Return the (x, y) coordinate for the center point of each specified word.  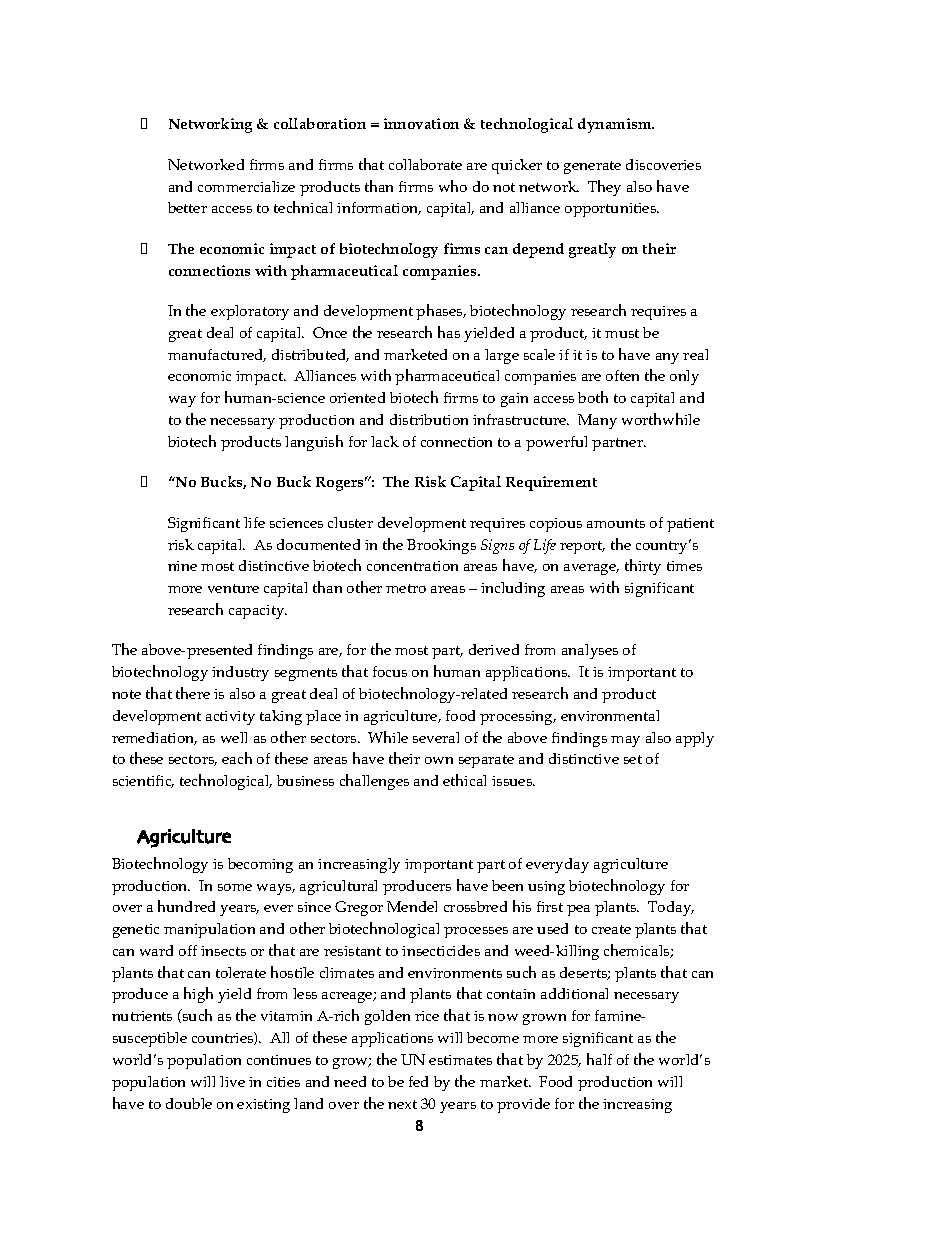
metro (406, 588)
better (187, 207)
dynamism (616, 125)
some (235, 887)
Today (671, 908)
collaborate (425, 164)
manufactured (217, 355)
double (189, 1103)
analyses (590, 651)
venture (233, 588)
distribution (429, 419)
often (622, 375)
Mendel (412, 906)
